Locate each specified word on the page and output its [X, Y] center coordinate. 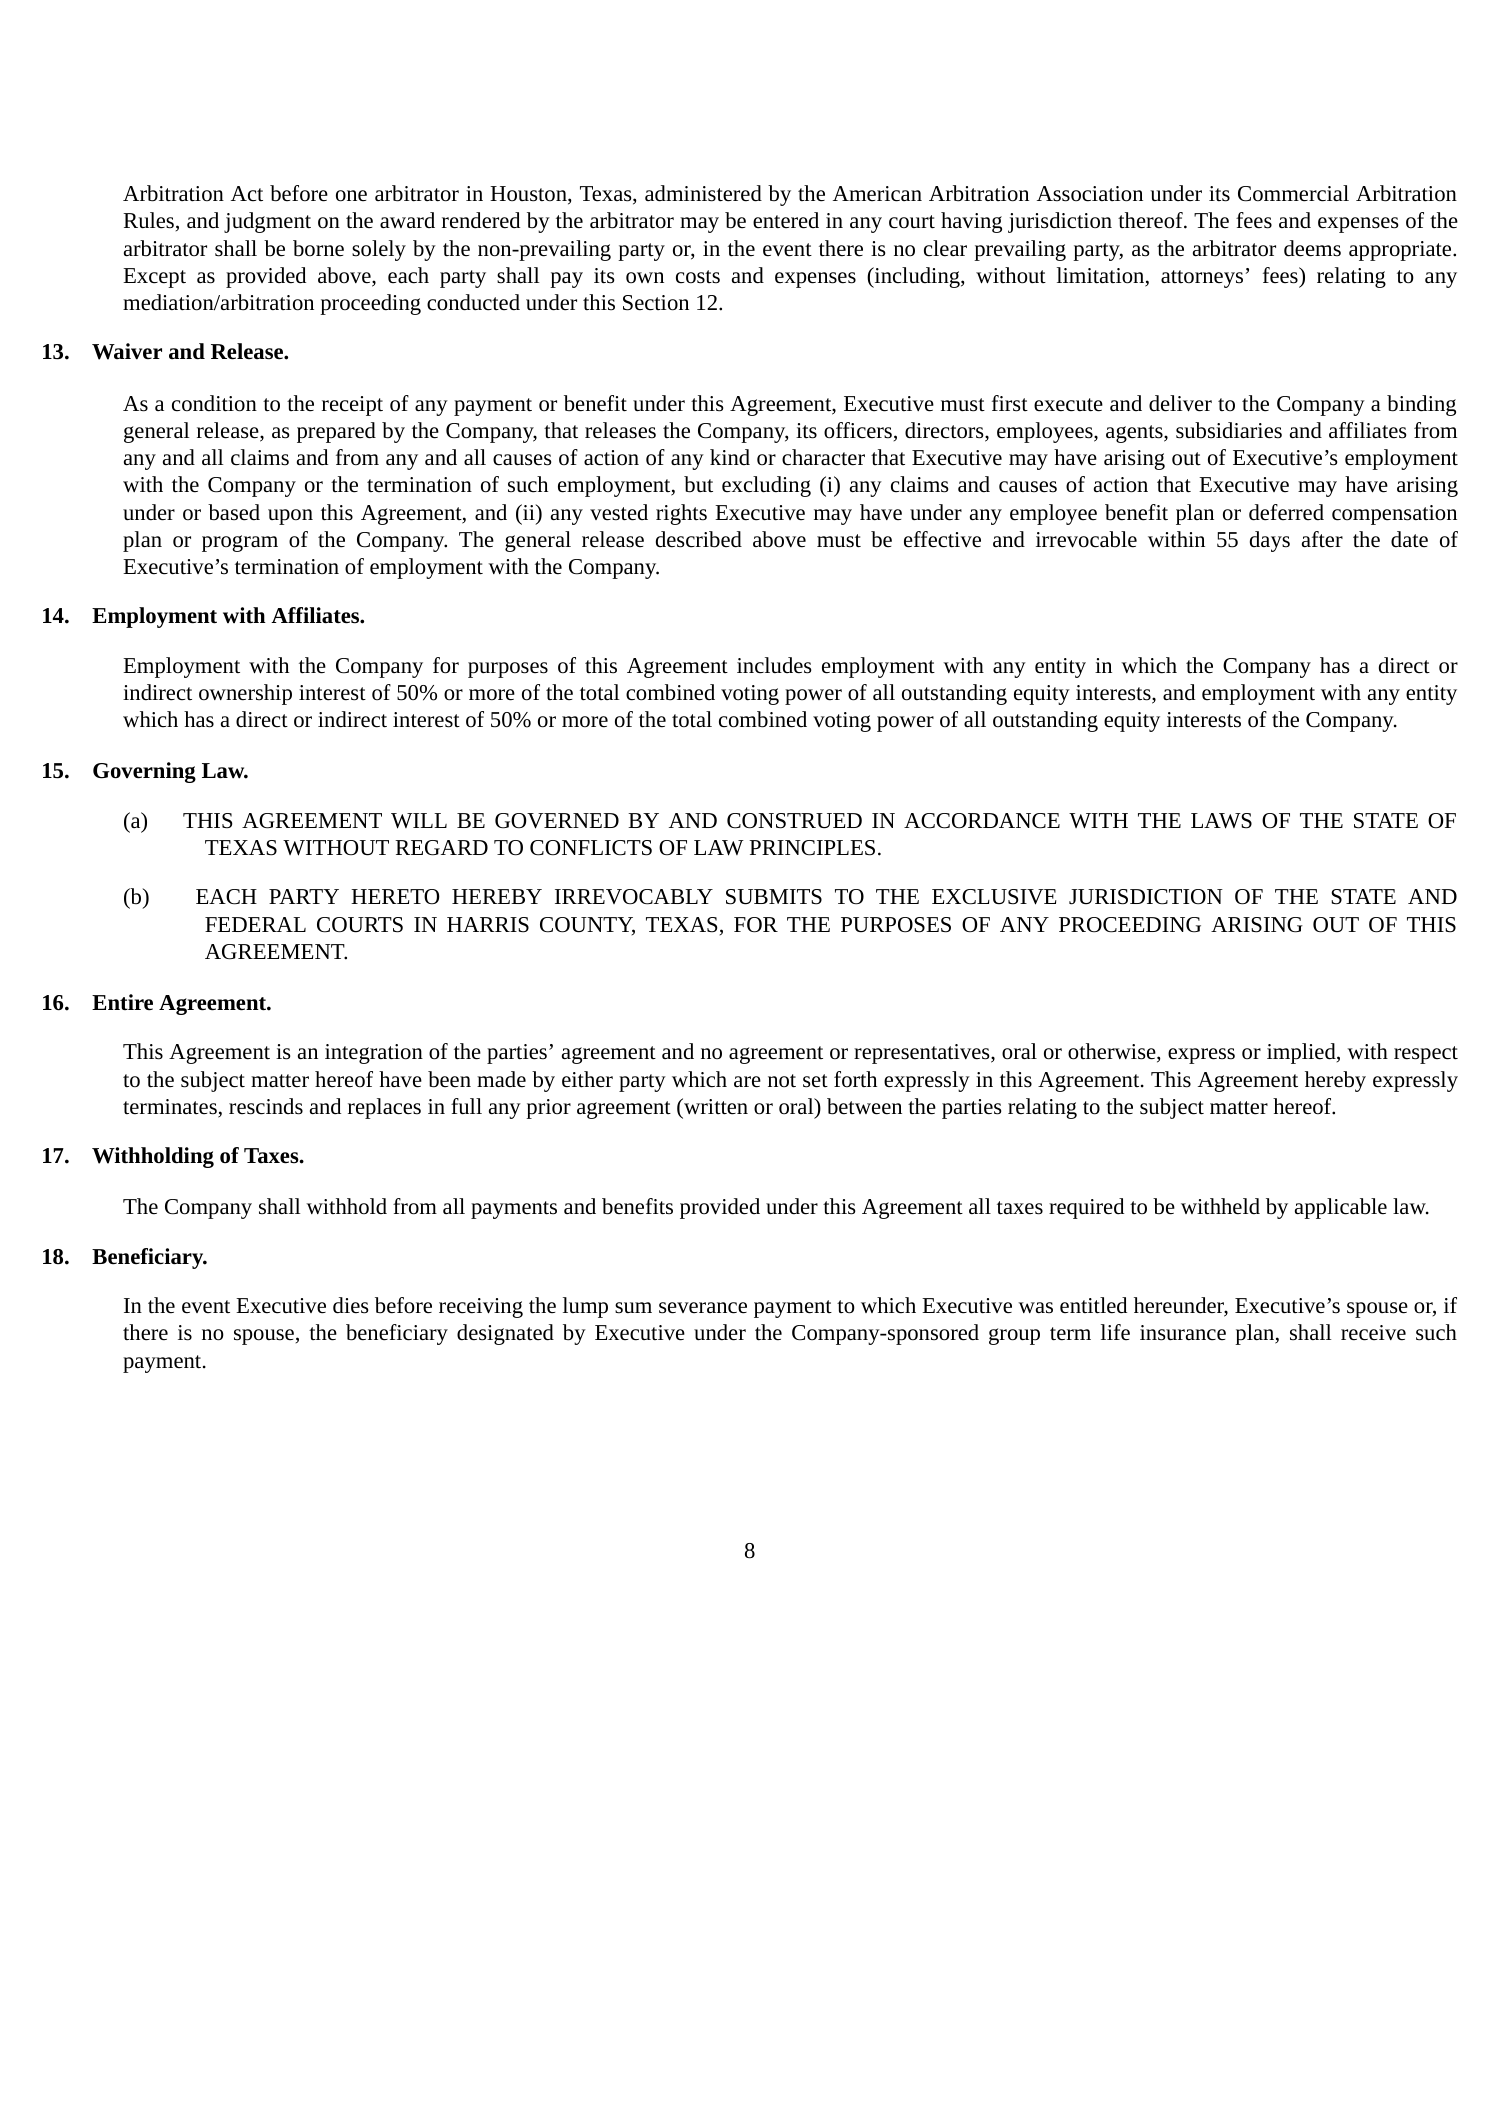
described [699, 539]
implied [1302, 1053]
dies [350, 1305]
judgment [267, 222]
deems [1312, 248]
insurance [1183, 1333]
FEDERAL [255, 924]
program [240, 543]
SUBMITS [774, 897]
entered [786, 220]
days [1270, 541]
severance [703, 1308]
